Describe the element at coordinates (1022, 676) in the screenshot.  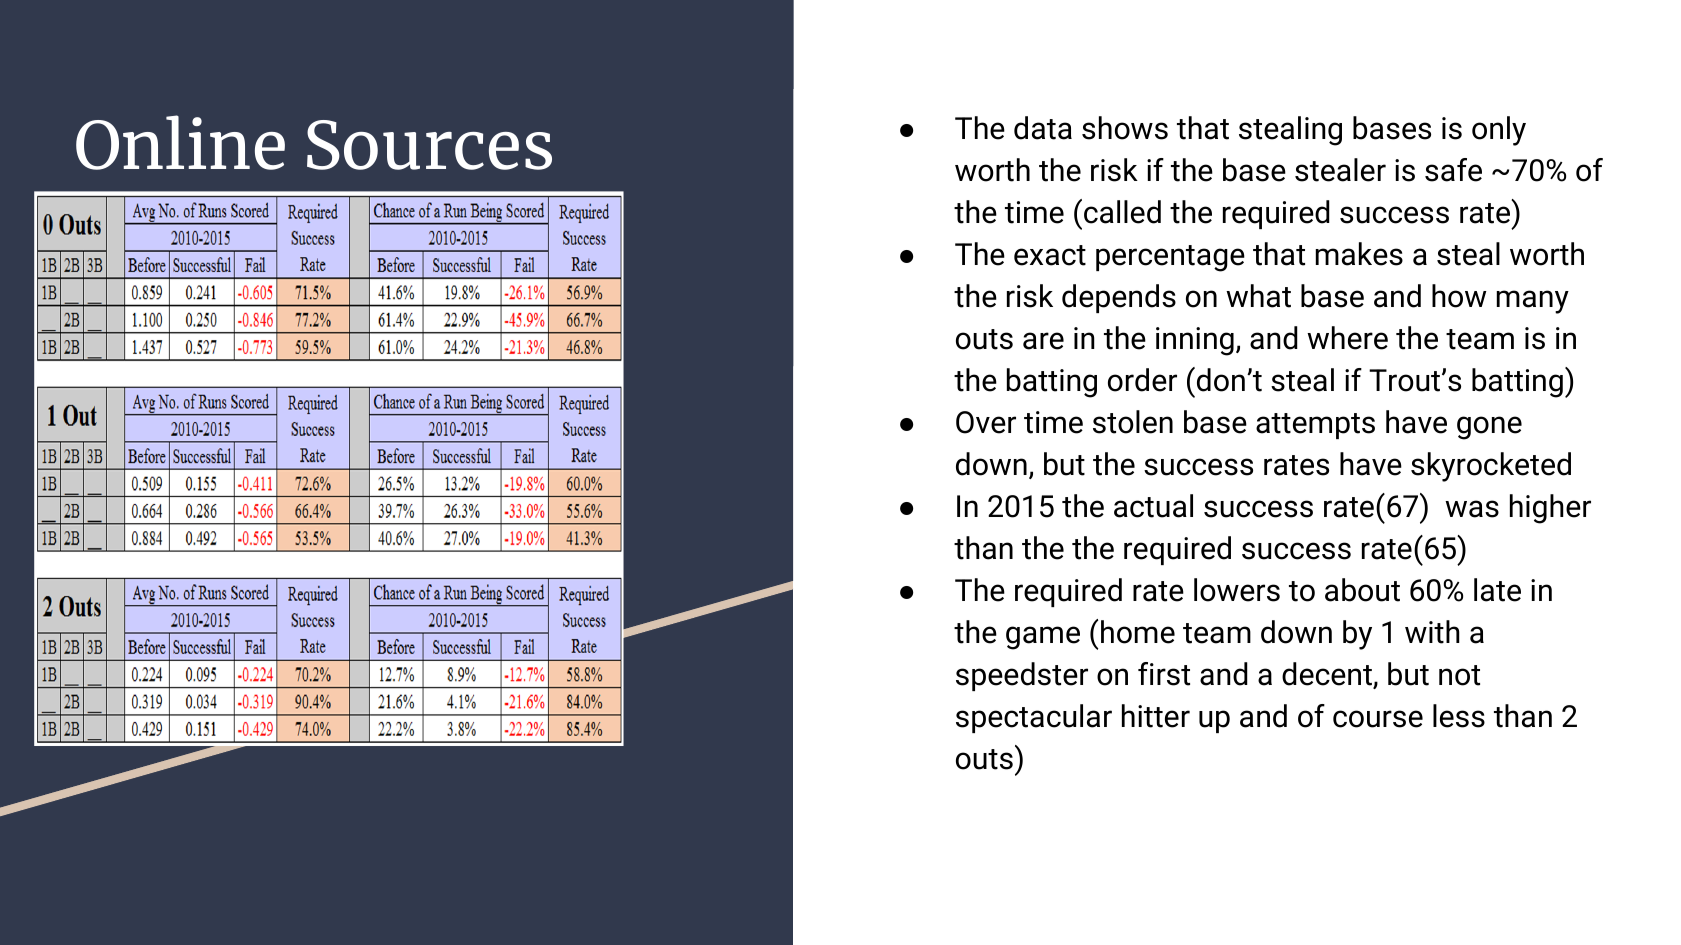
I see `speedster` at that location.
